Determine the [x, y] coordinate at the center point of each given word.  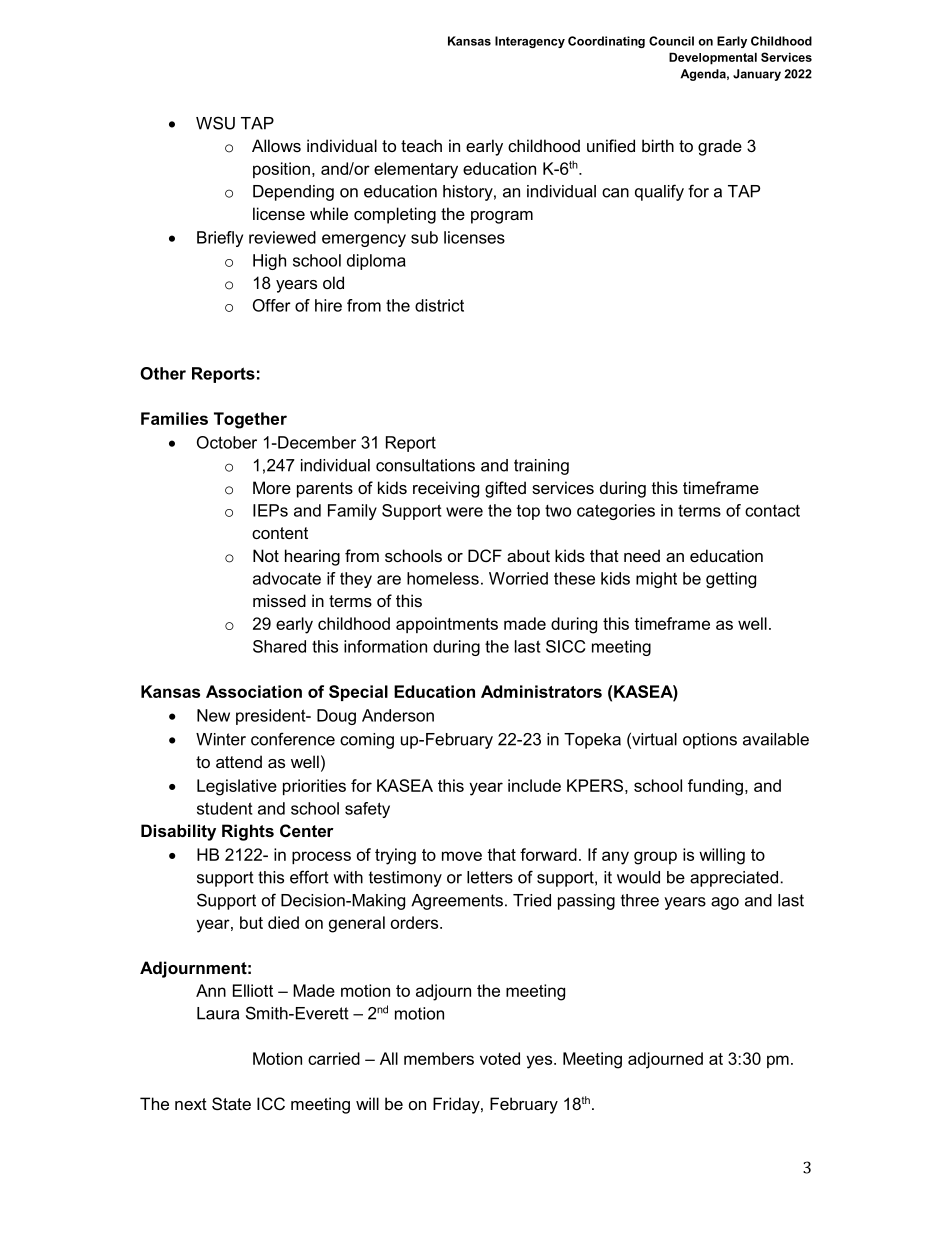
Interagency [530, 42]
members [439, 1058]
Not [266, 555]
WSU [215, 123]
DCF [485, 555]
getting [731, 580]
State [231, 1103]
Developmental [713, 58]
